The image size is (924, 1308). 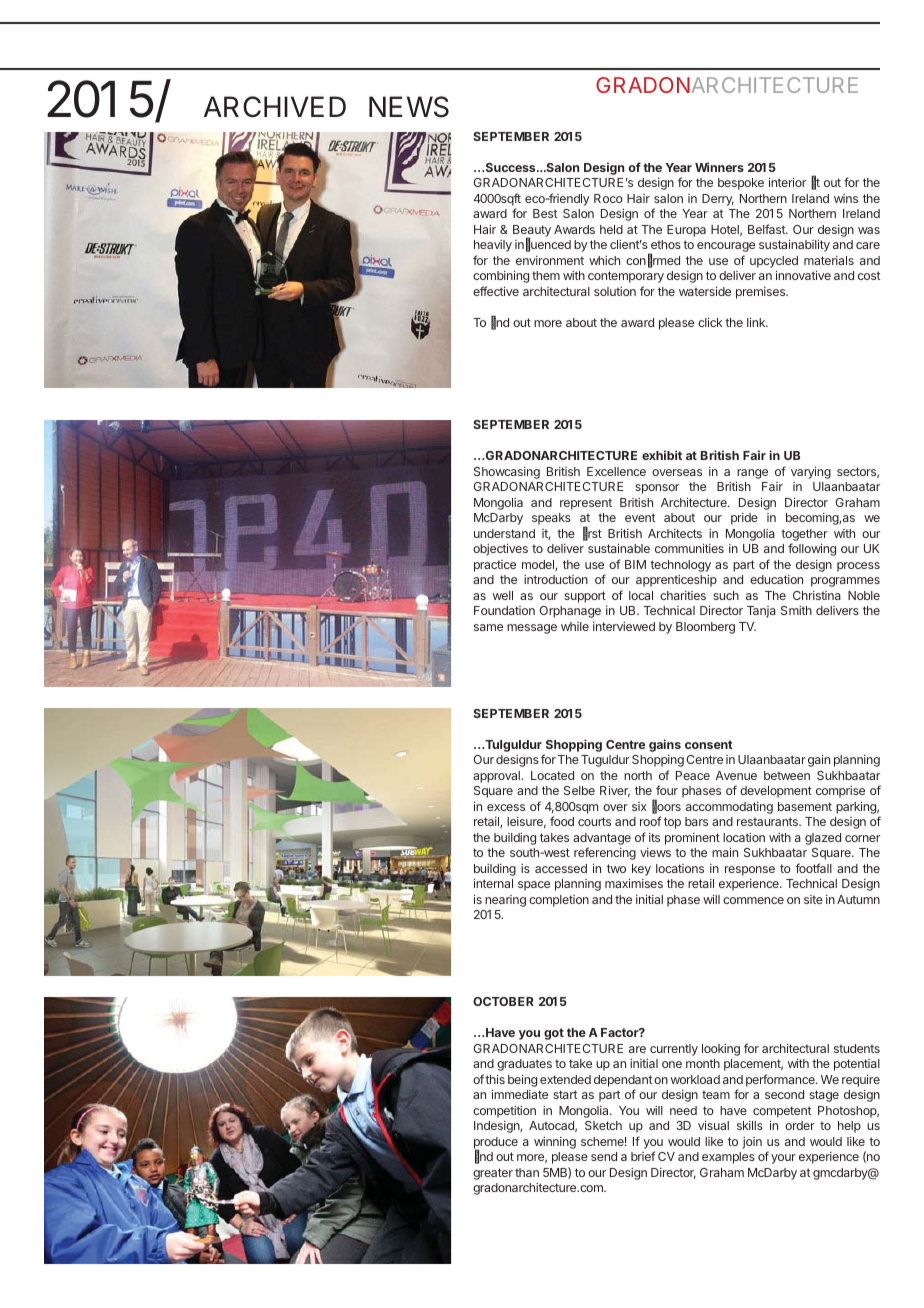 What do you see at coordinates (488, 627) in the page?
I see `same` at bounding box center [488, 627].
